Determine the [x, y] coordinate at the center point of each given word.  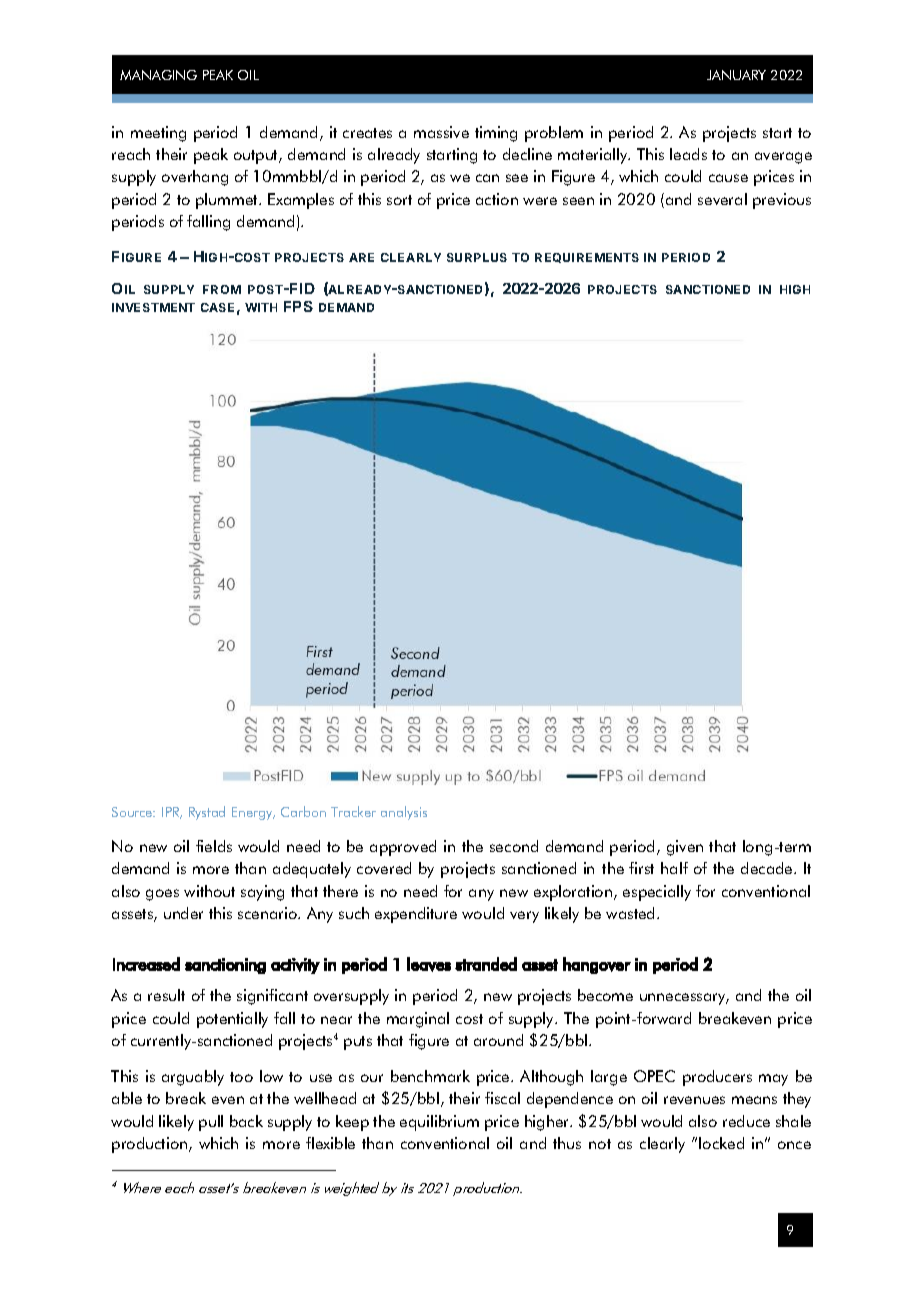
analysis [404, 813]
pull [211, 1123]
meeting [158, 134]
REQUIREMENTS [587, 258]
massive [441, 132]
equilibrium [439, 1123]
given [685, 848]
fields [214, 846]
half [674, 868]
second [514, 846]
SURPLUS [477, 257]
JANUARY [736, 75]
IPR [172, 813]
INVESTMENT [153, 307]
